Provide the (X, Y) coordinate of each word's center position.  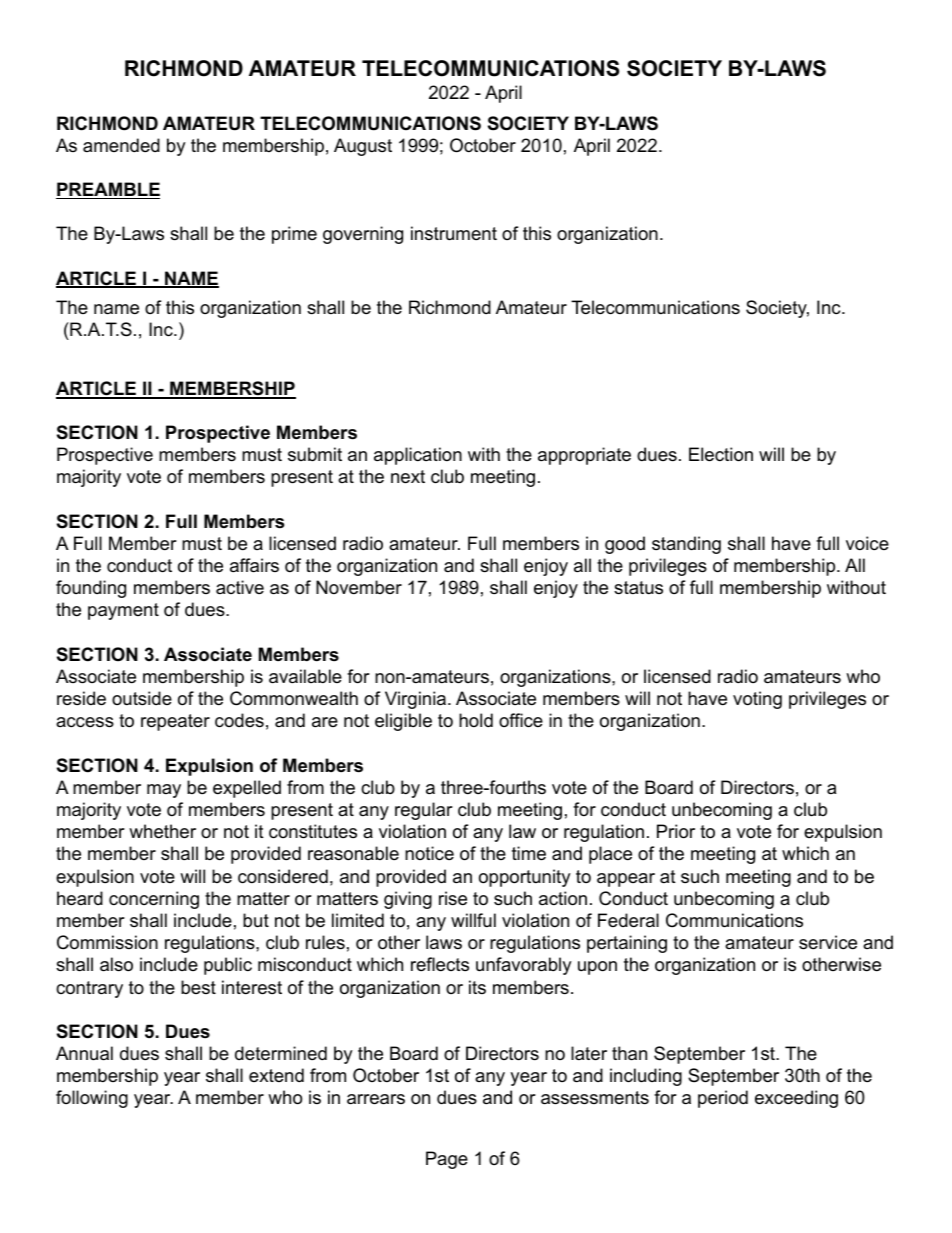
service (828, 942)
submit (315, 454)
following (92, 1099)
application (418, 456)
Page (447, 1160)
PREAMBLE (108, 190)
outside (142, 698)
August (363, 147)
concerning (154, 900)
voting (757, 700)
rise (453, 898)
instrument (454, 233)
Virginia (417, 700)
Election (721, 454)
